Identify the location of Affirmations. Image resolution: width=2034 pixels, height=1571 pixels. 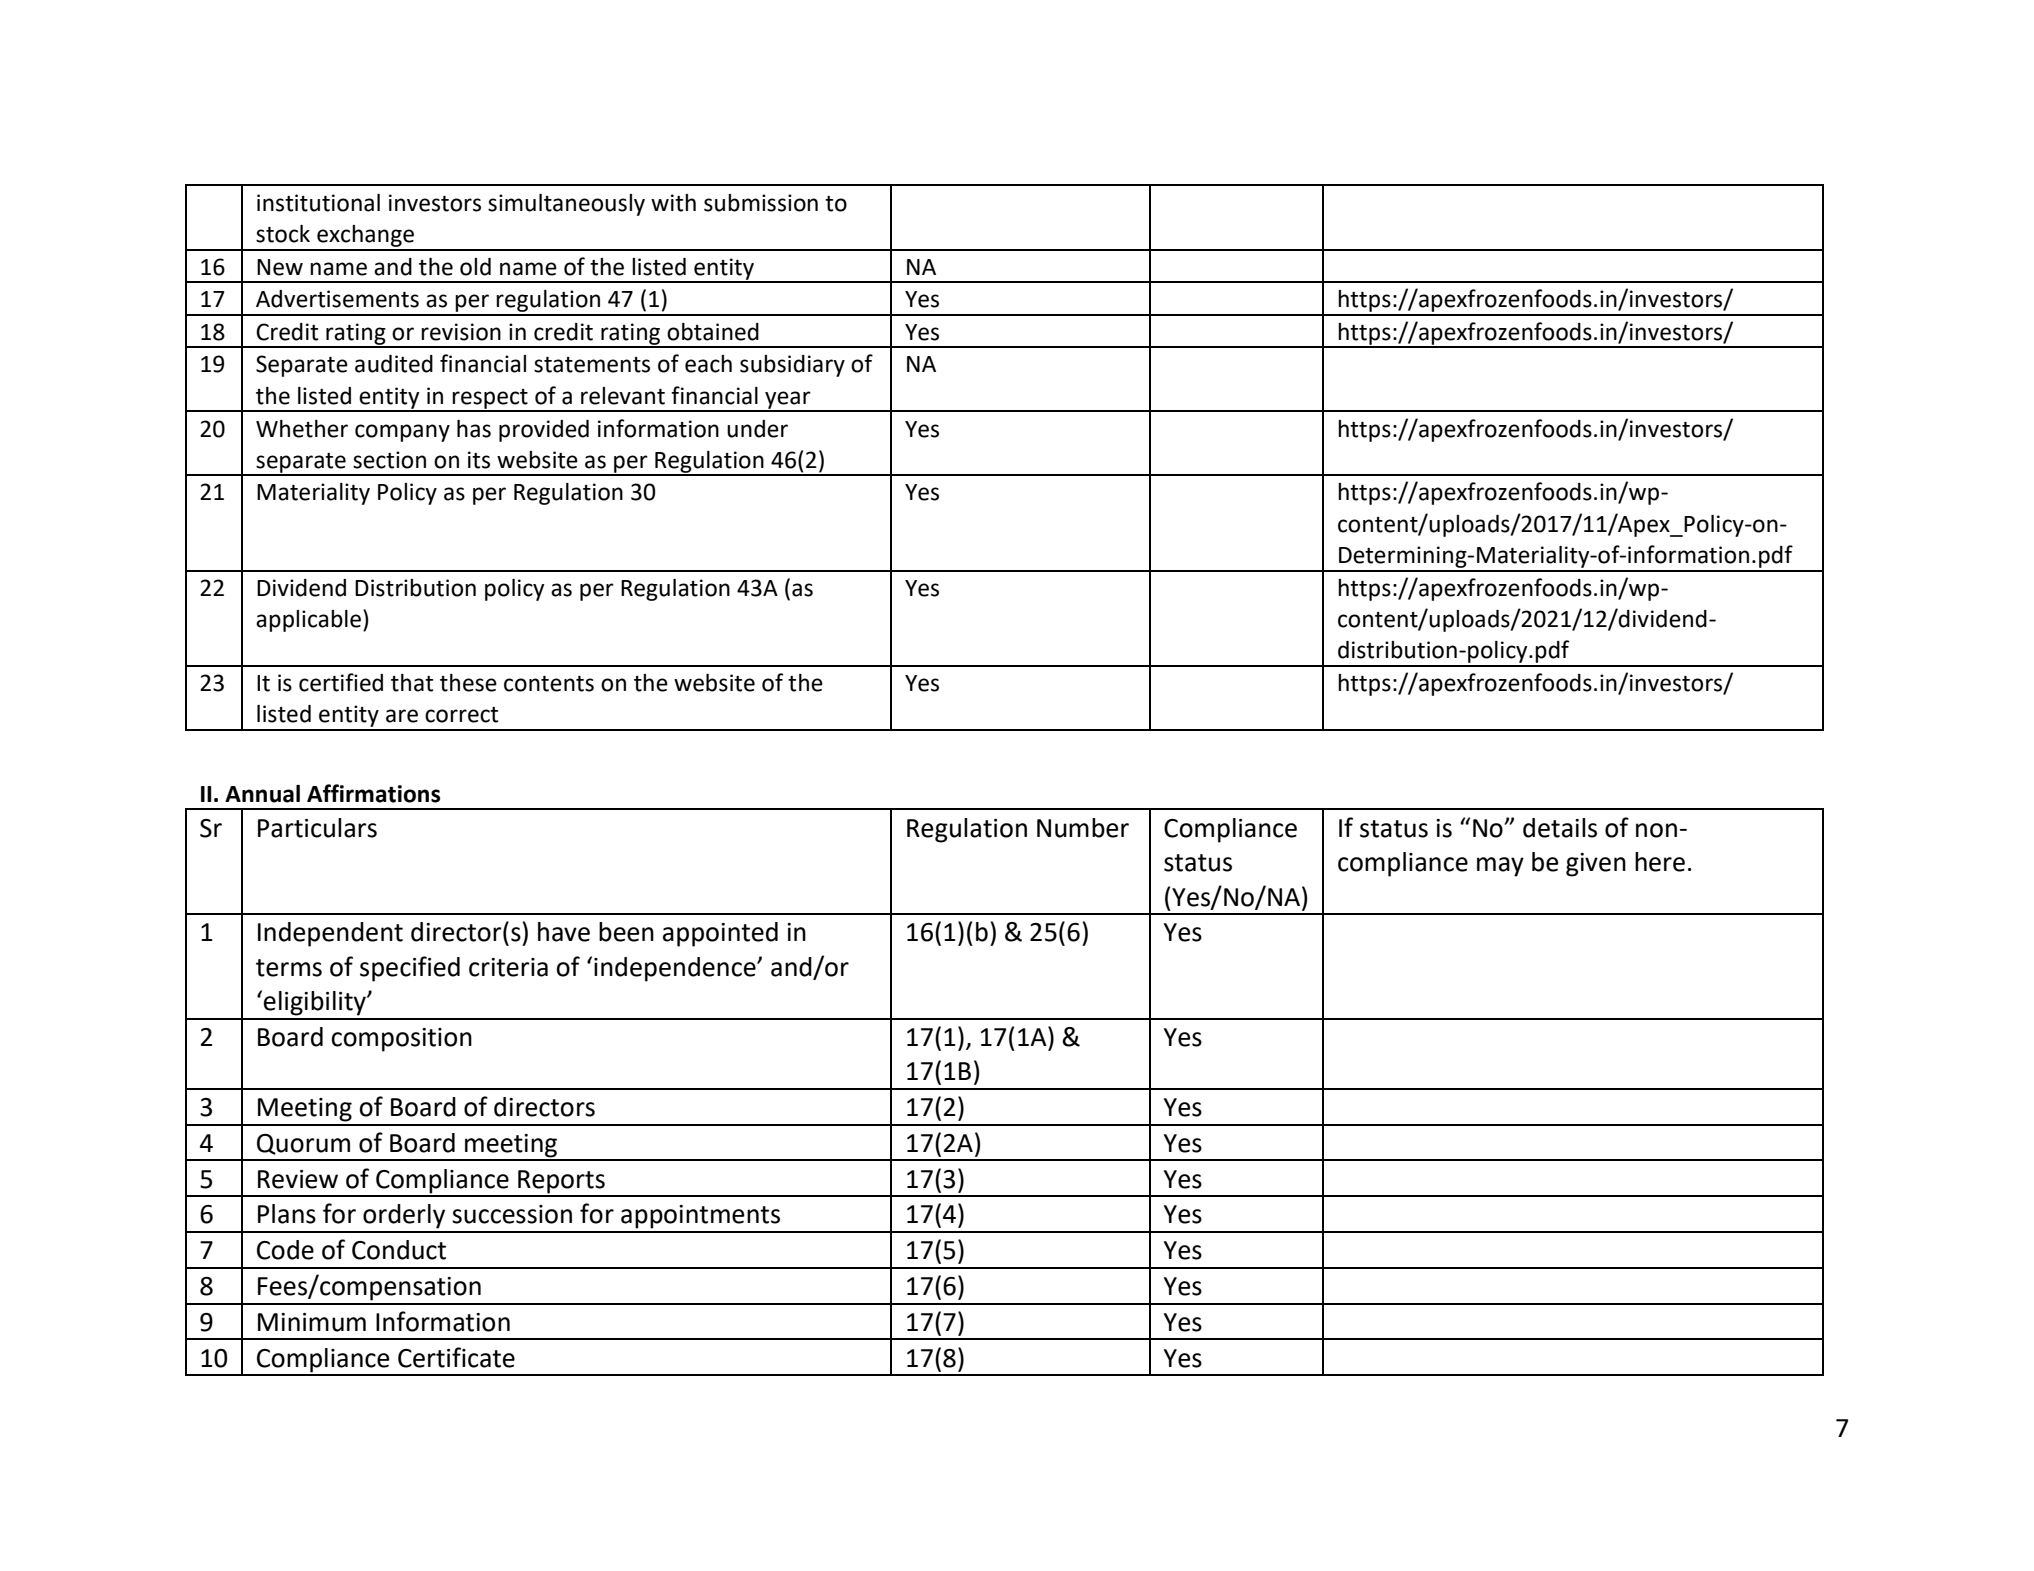
(374, 793).
